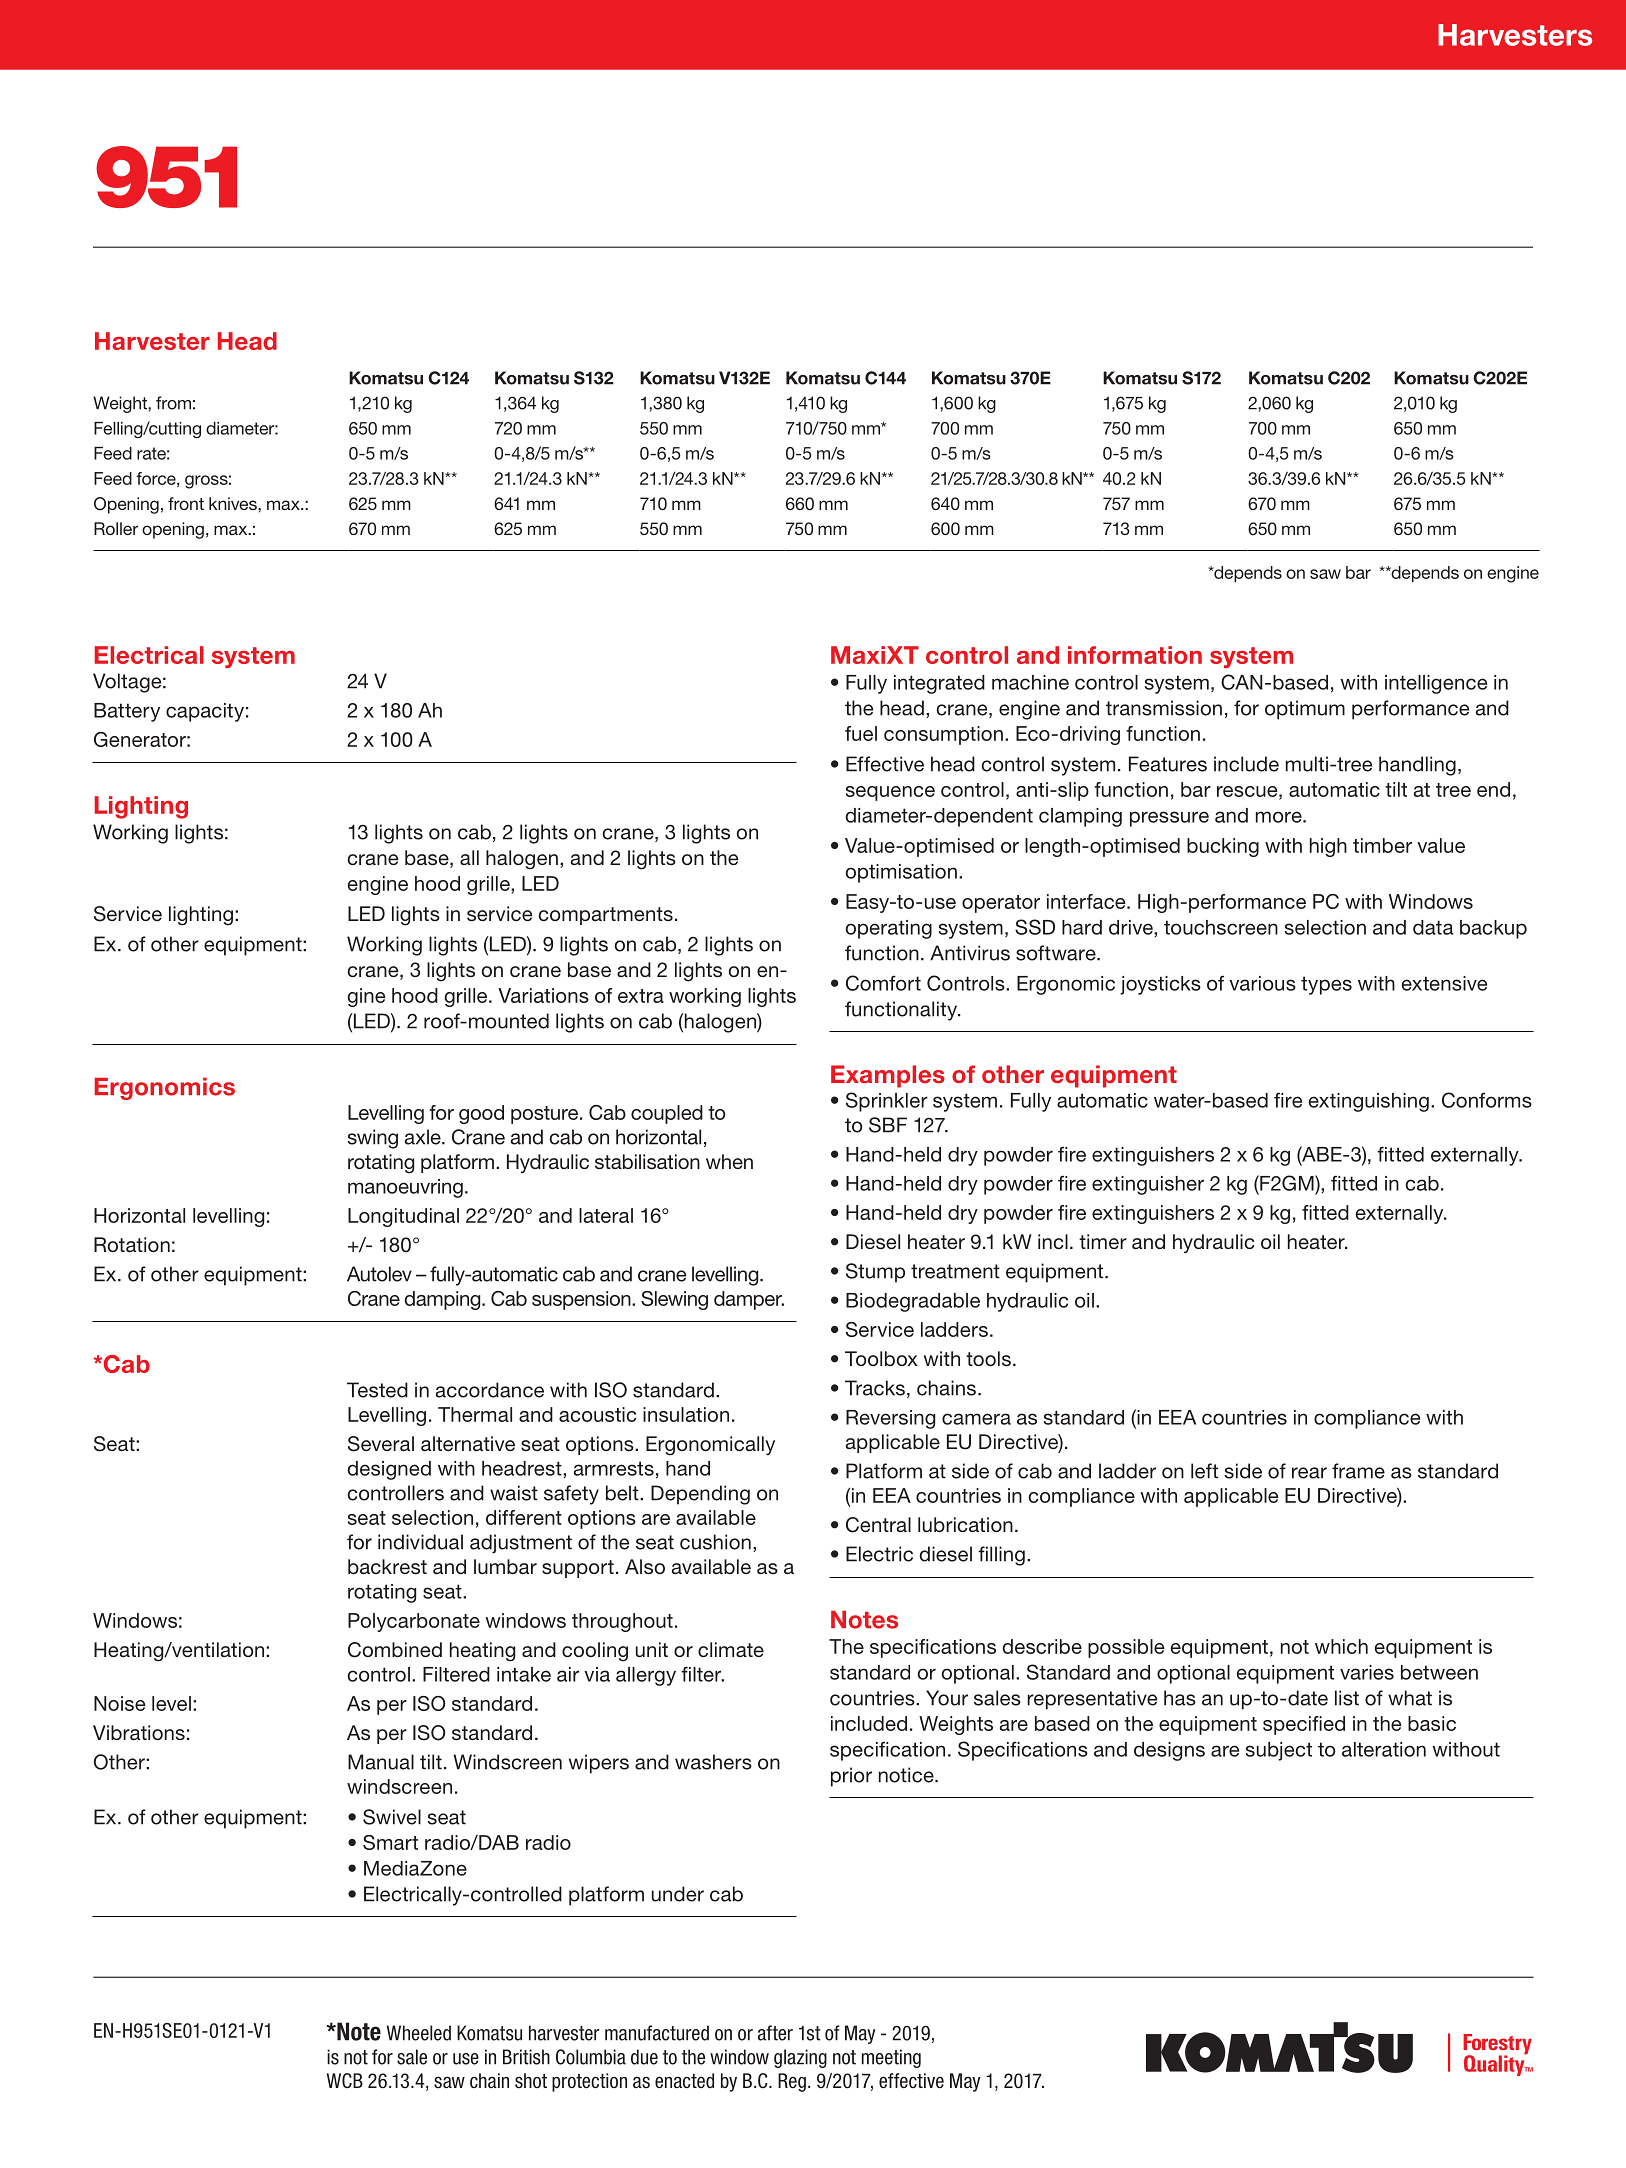 This screenshot has height=2168, width=1626. Describe the element at coordinates (1341, 1646) in the screenshot. I see `which` at that location.
